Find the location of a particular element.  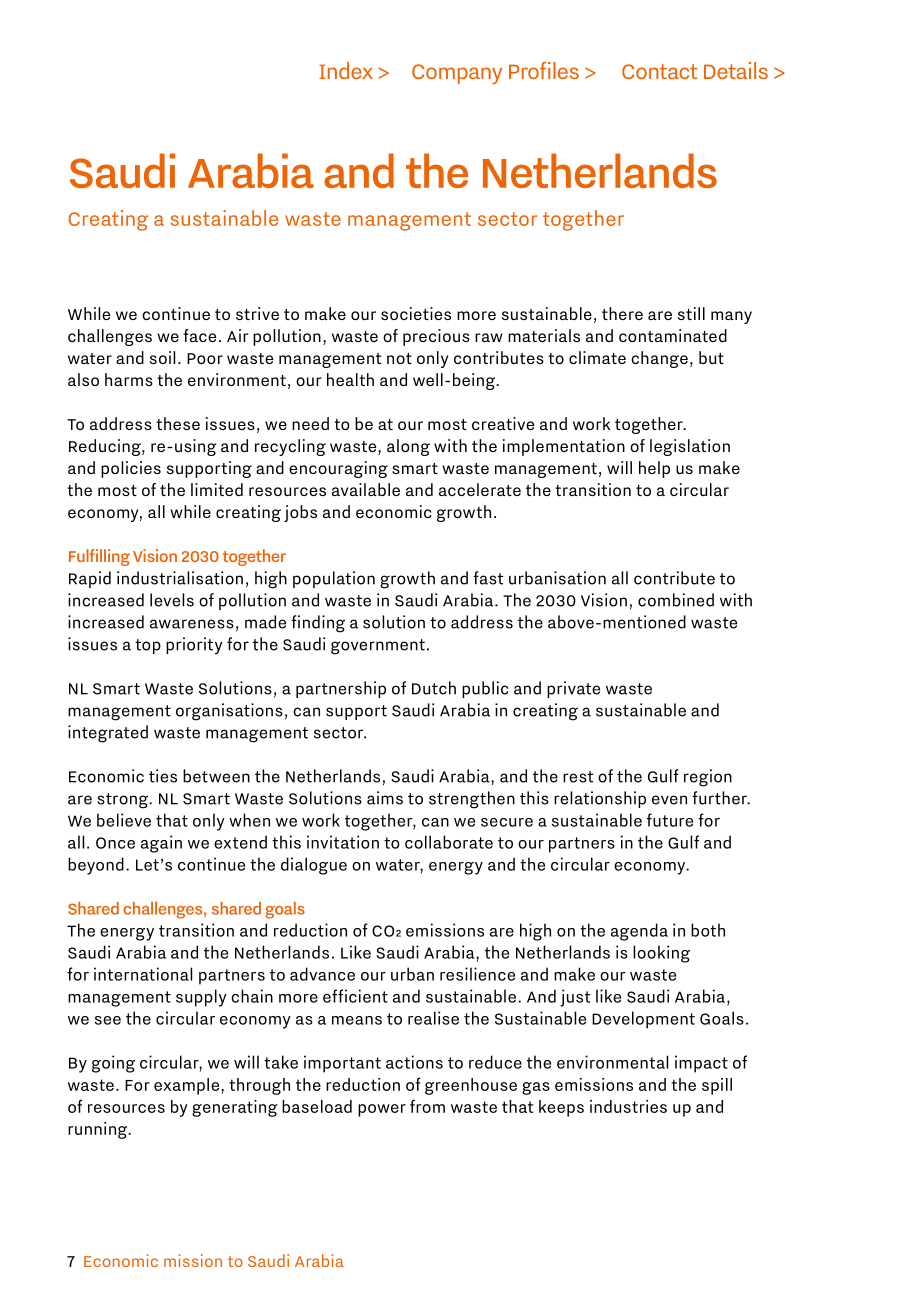

example is located at coordinates (188, 1086).
